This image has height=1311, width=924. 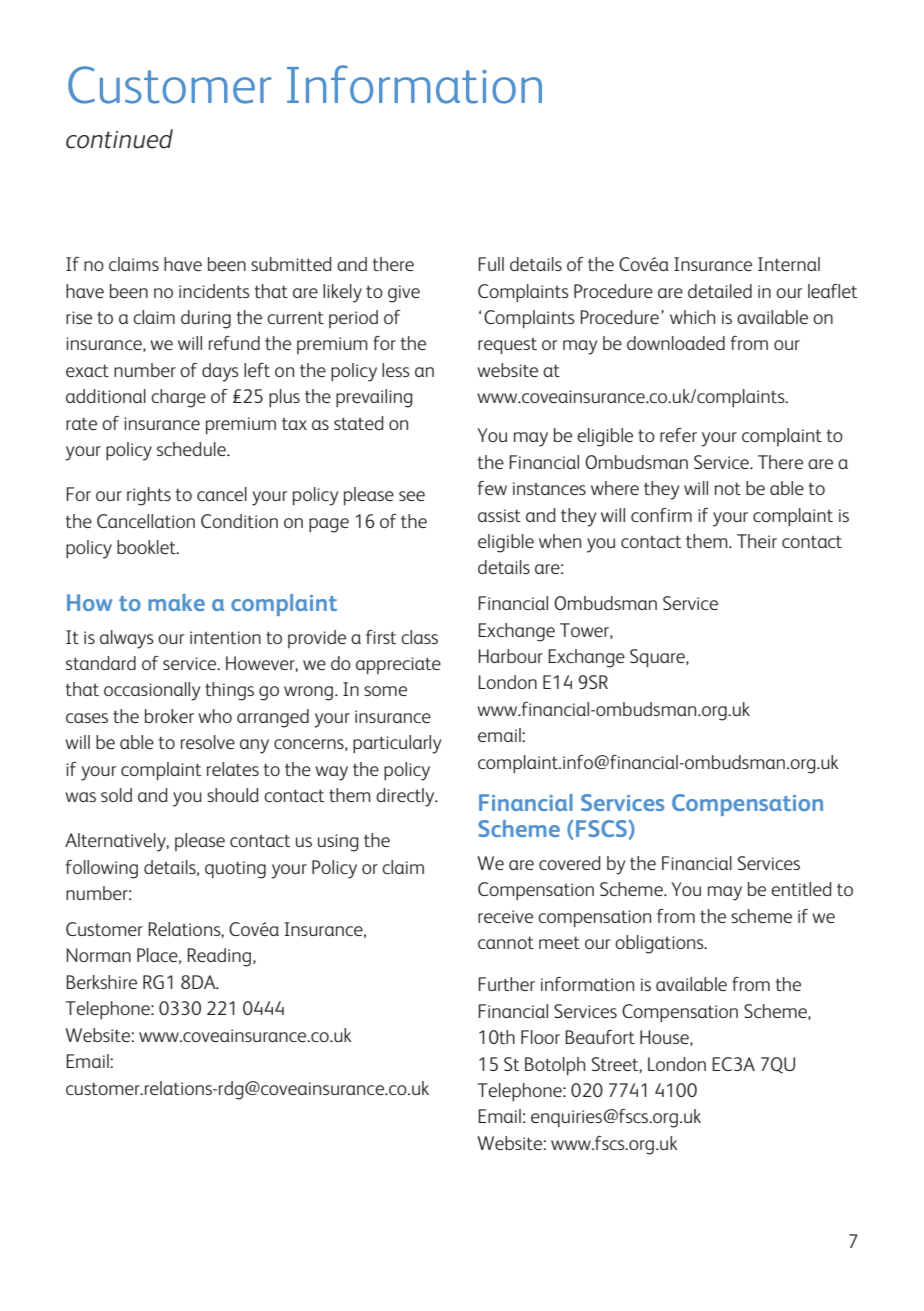 What do you see at coordinates (506, 984) in the image?
I see `Further` at bounding box center [506, 984].
